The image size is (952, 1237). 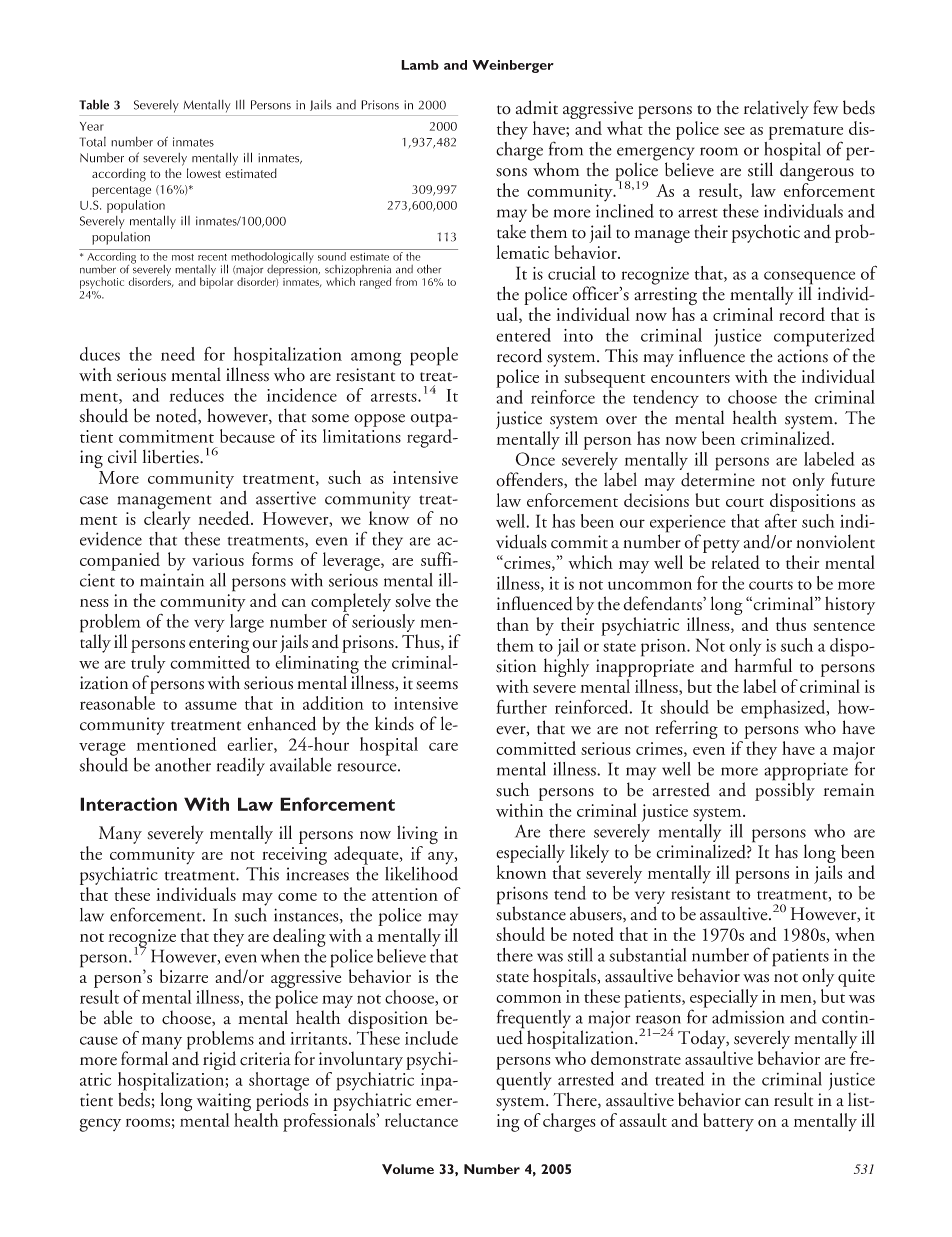 What do you see at coordinates (224, 1103) in the screenshot?
I see `waiting` at bounding box center [224, 1103].
